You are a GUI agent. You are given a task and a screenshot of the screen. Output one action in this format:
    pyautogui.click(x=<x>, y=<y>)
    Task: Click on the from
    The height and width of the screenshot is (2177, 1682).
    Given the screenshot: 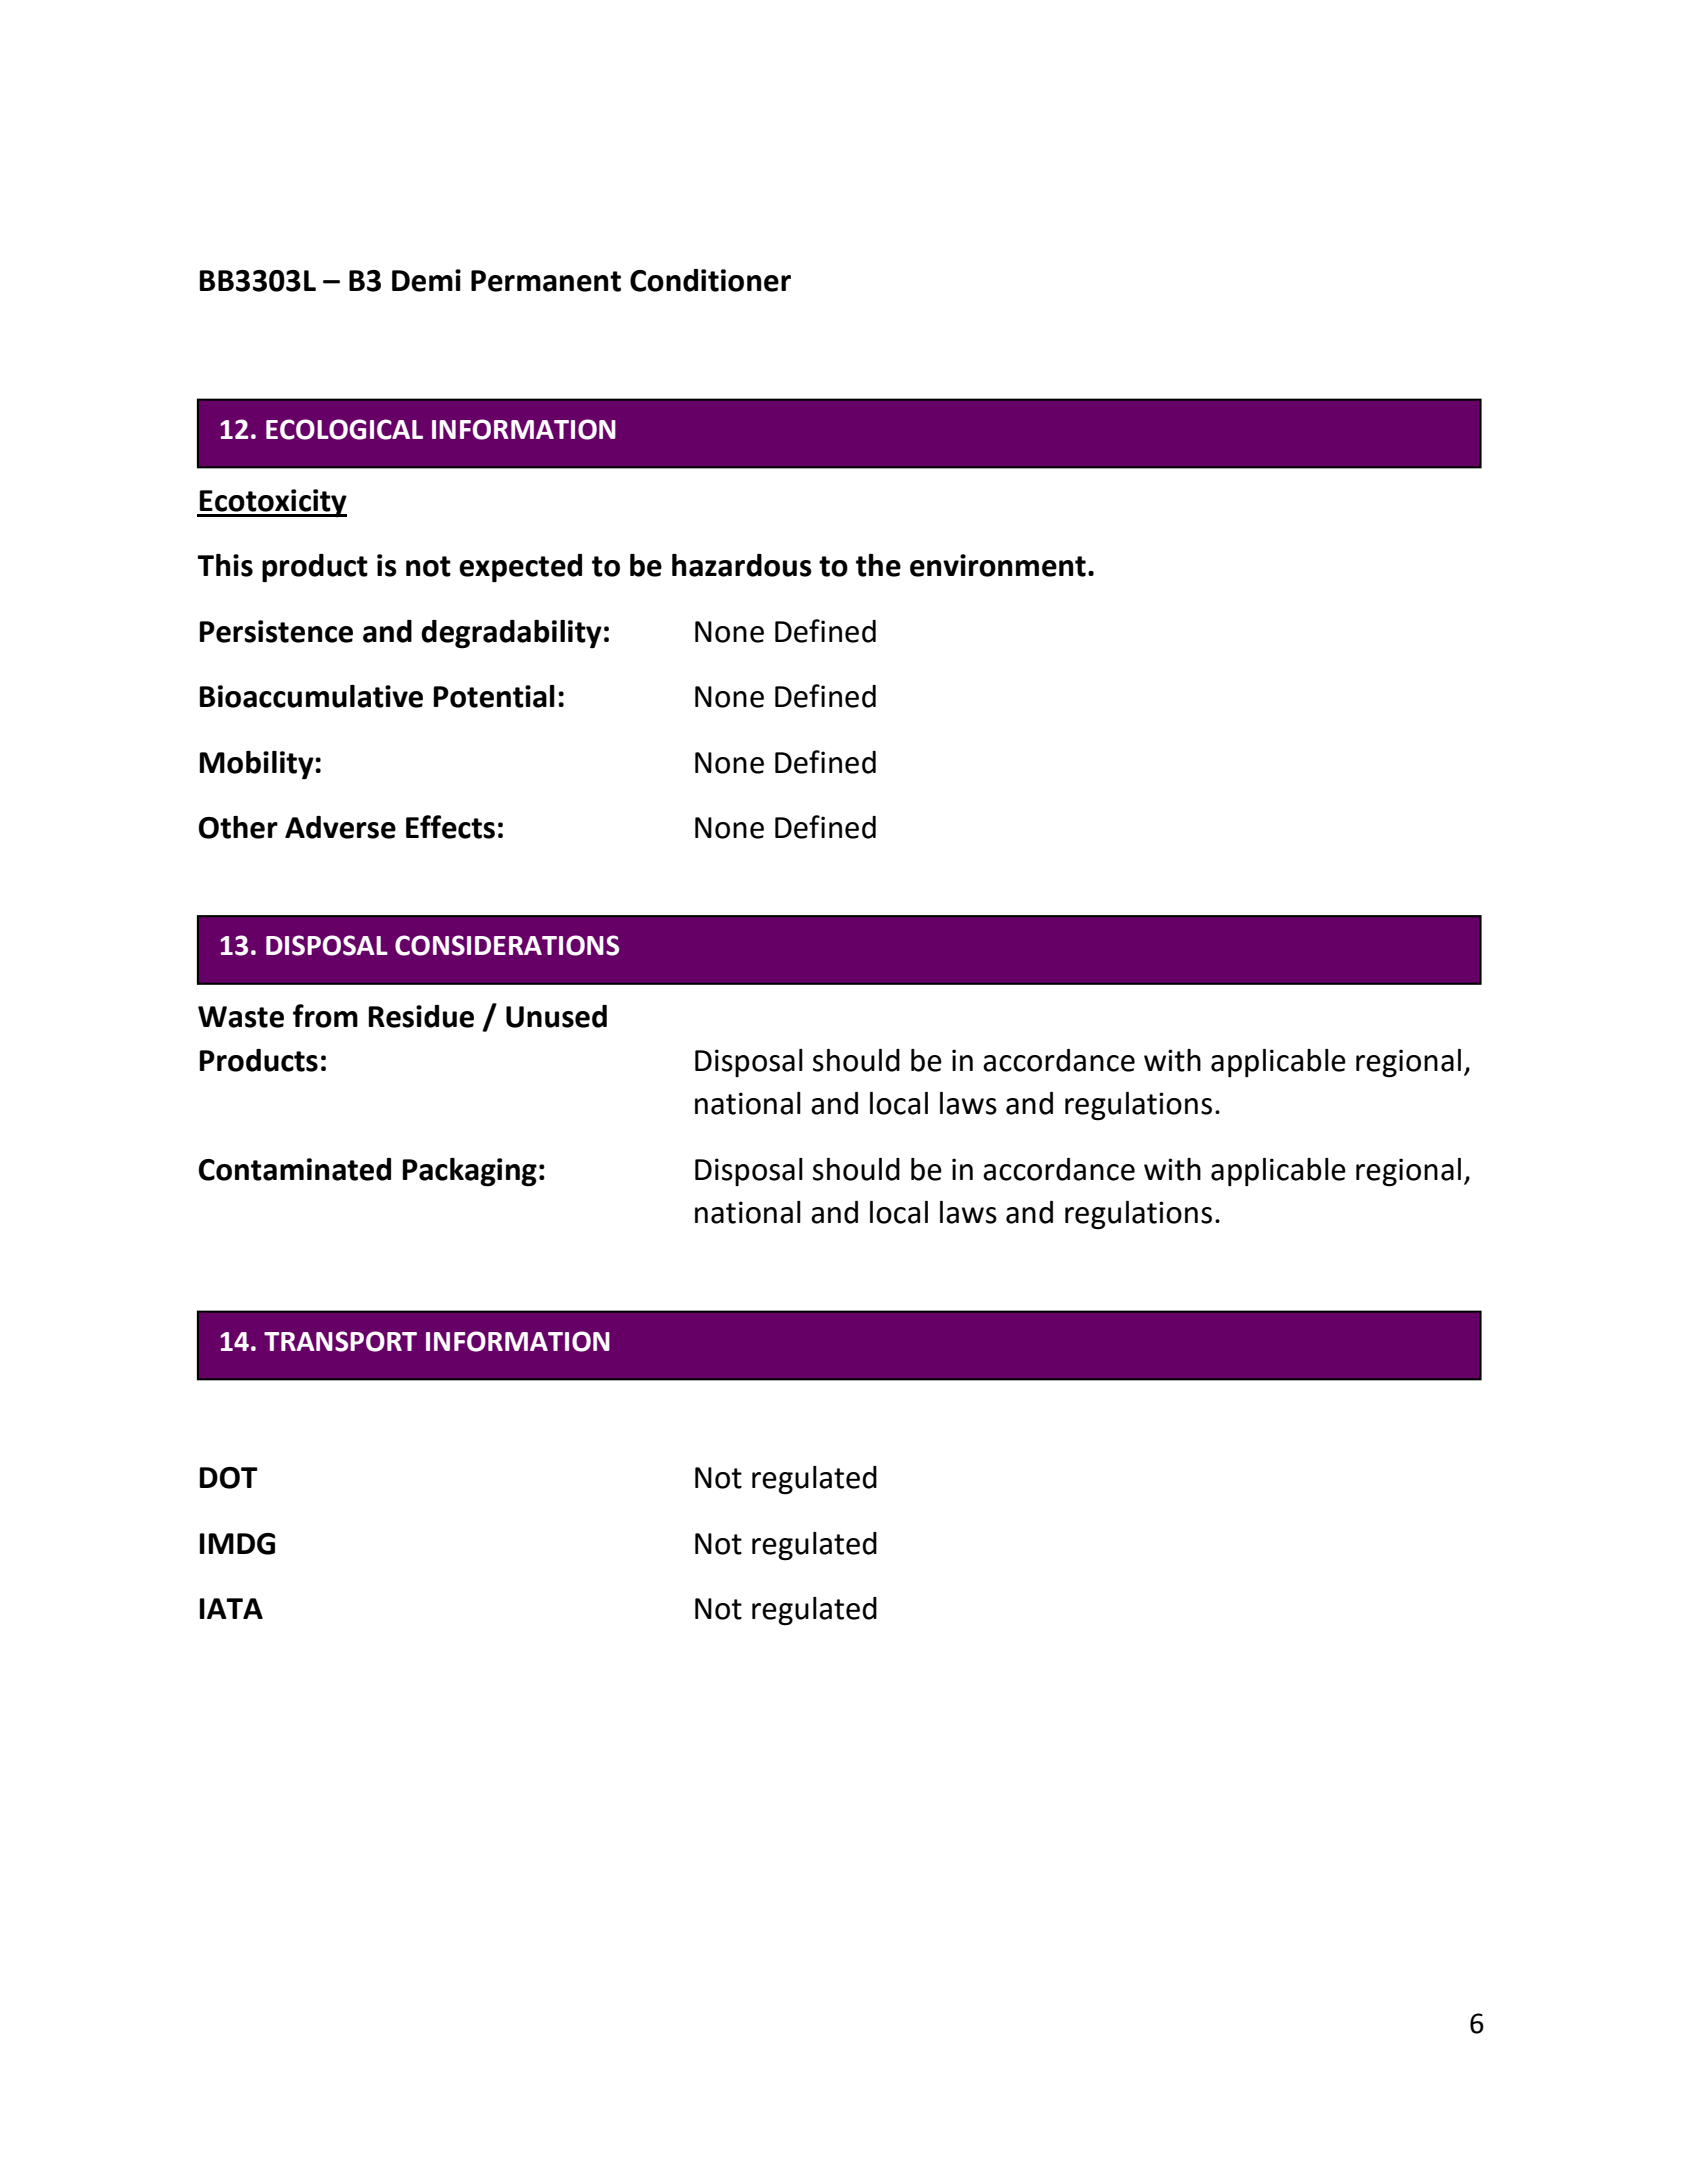 What is the action you would take?
    pyautogui.click(x=325, y=1016)
